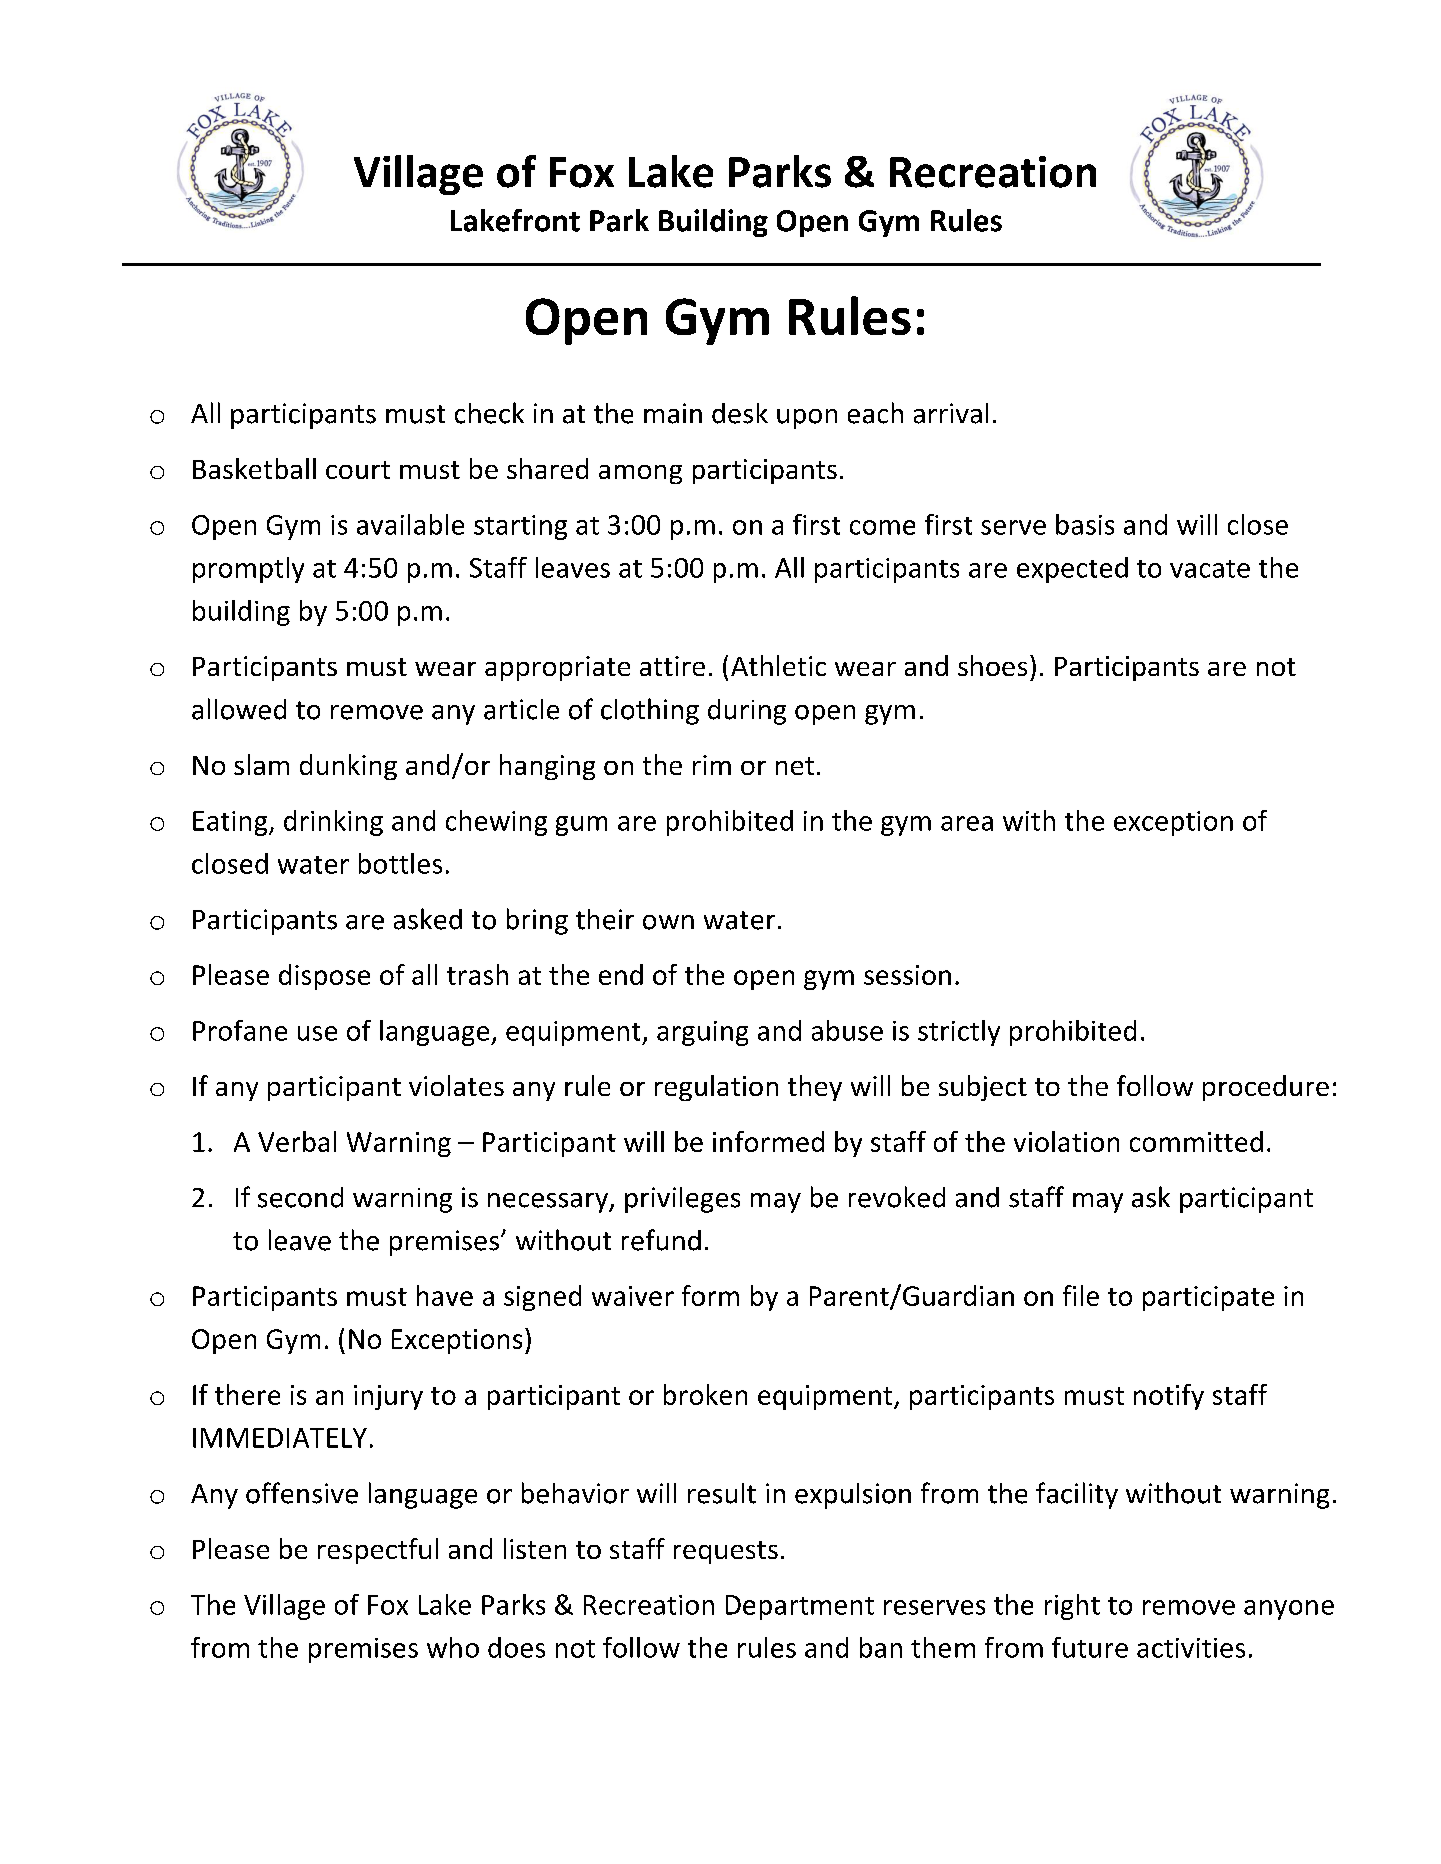 This screenshot has height=1864, width=1441. Describe the element at coordinates (1191, 1648) in the screenshot. I see `activities` at that location.
